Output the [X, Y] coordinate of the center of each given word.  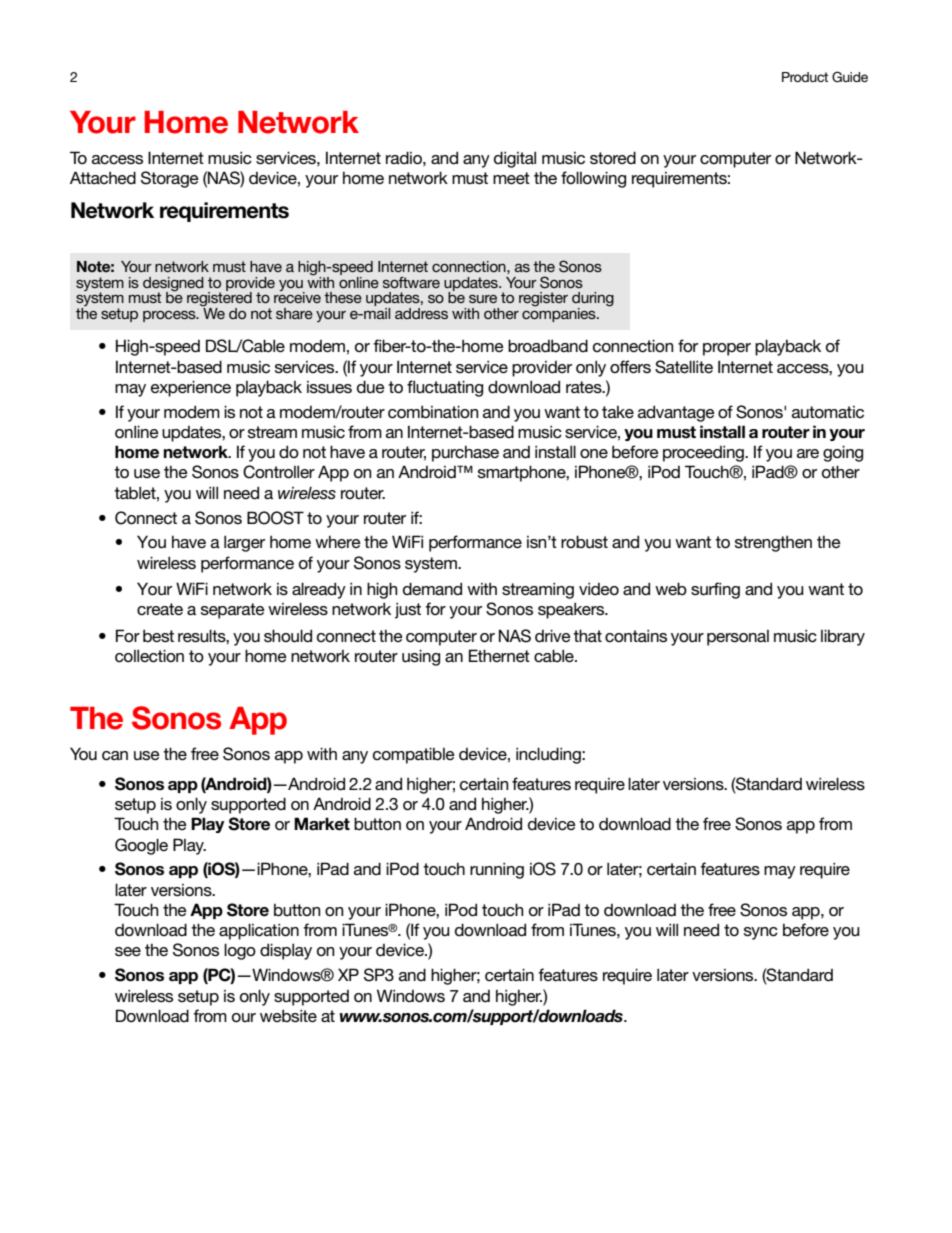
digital [515, 159]
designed [173, 285]
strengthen [773, 544]
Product [805, 77]
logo [240, 951]
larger [244, 543]
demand [432, 589]
